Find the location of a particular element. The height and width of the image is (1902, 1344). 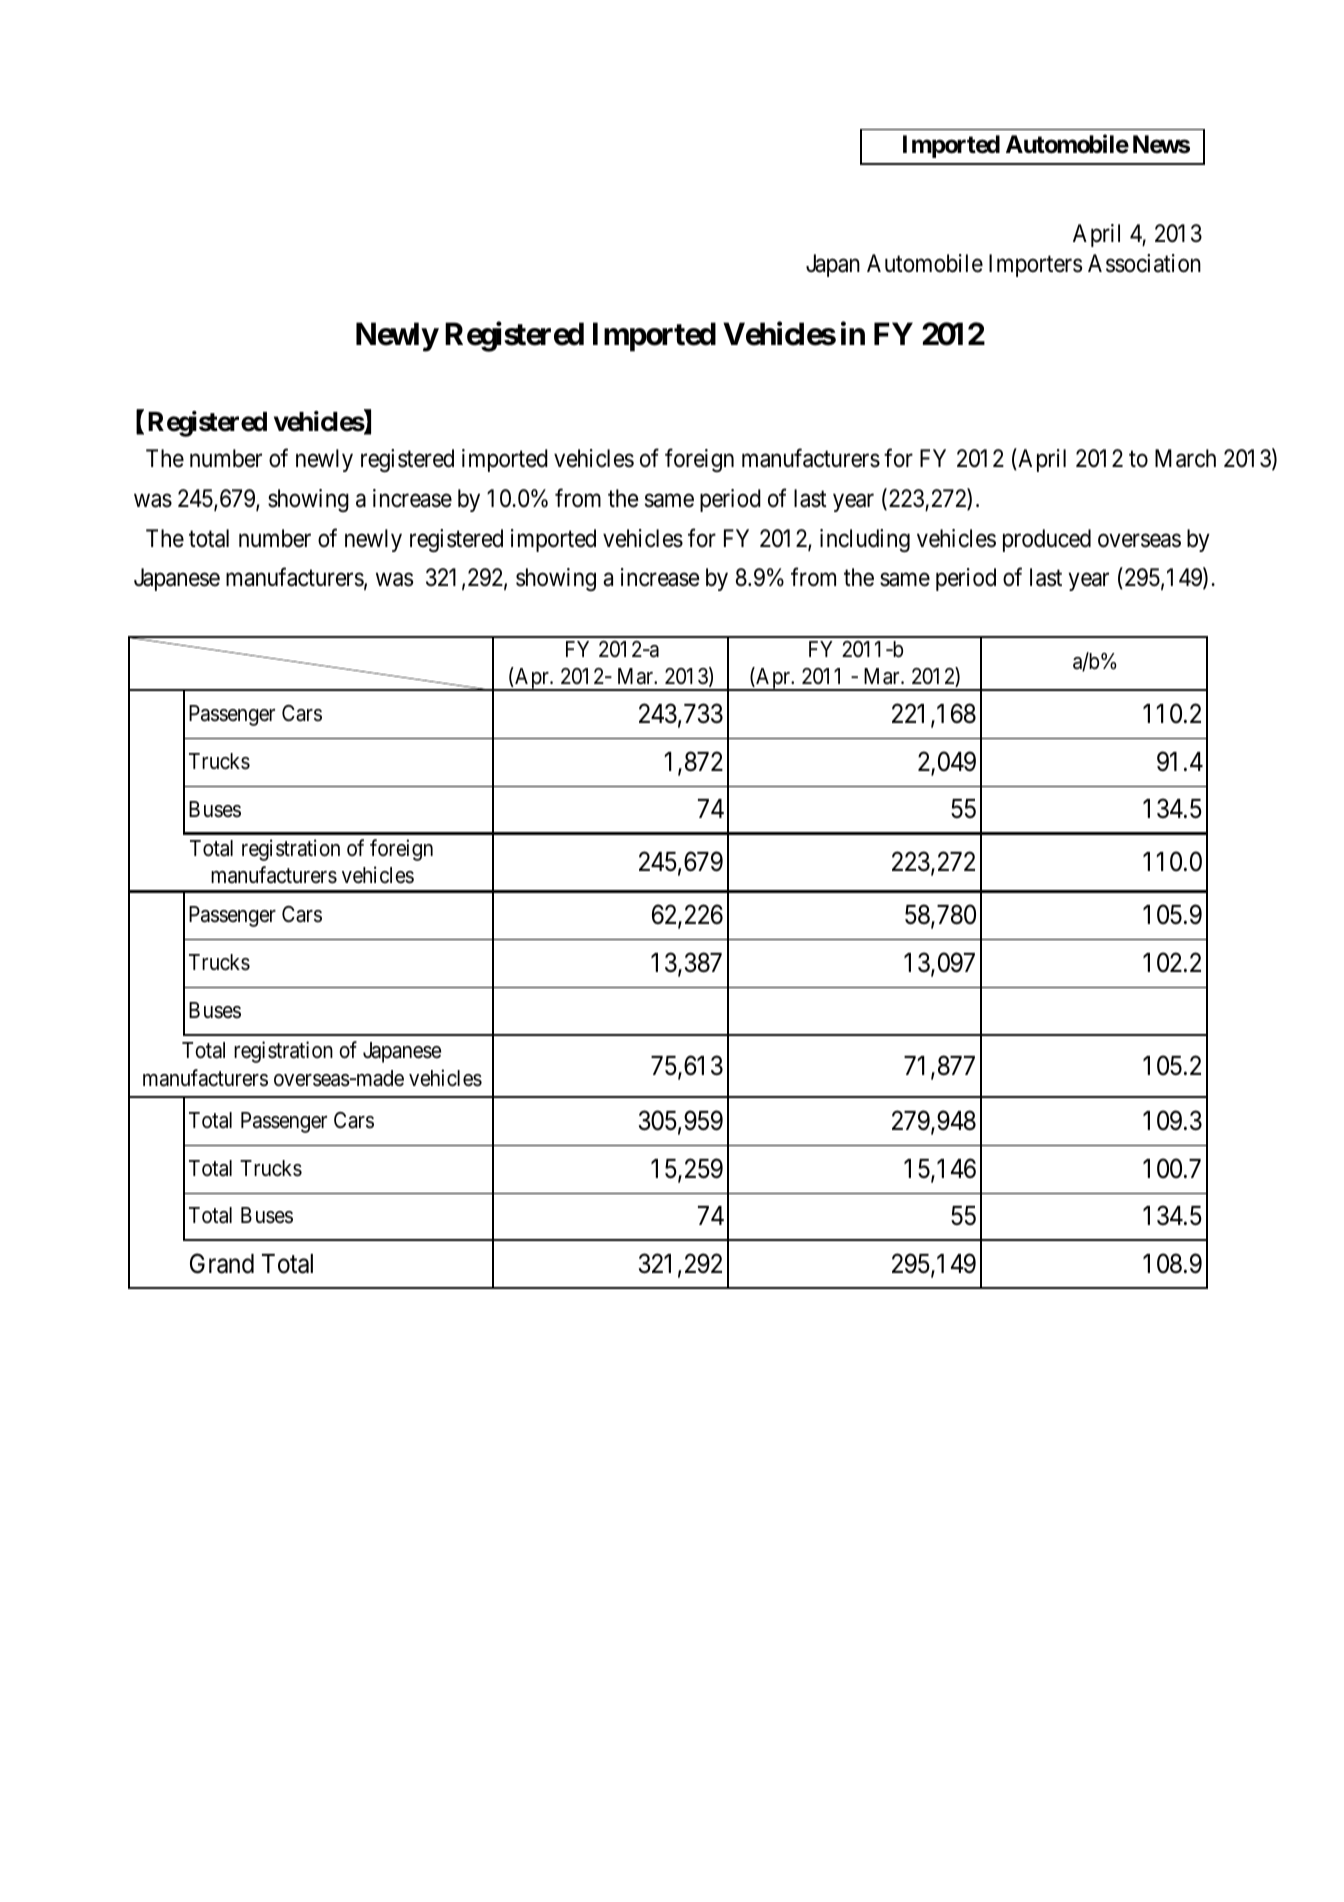

produced is located at coordinates (1047, 540).
